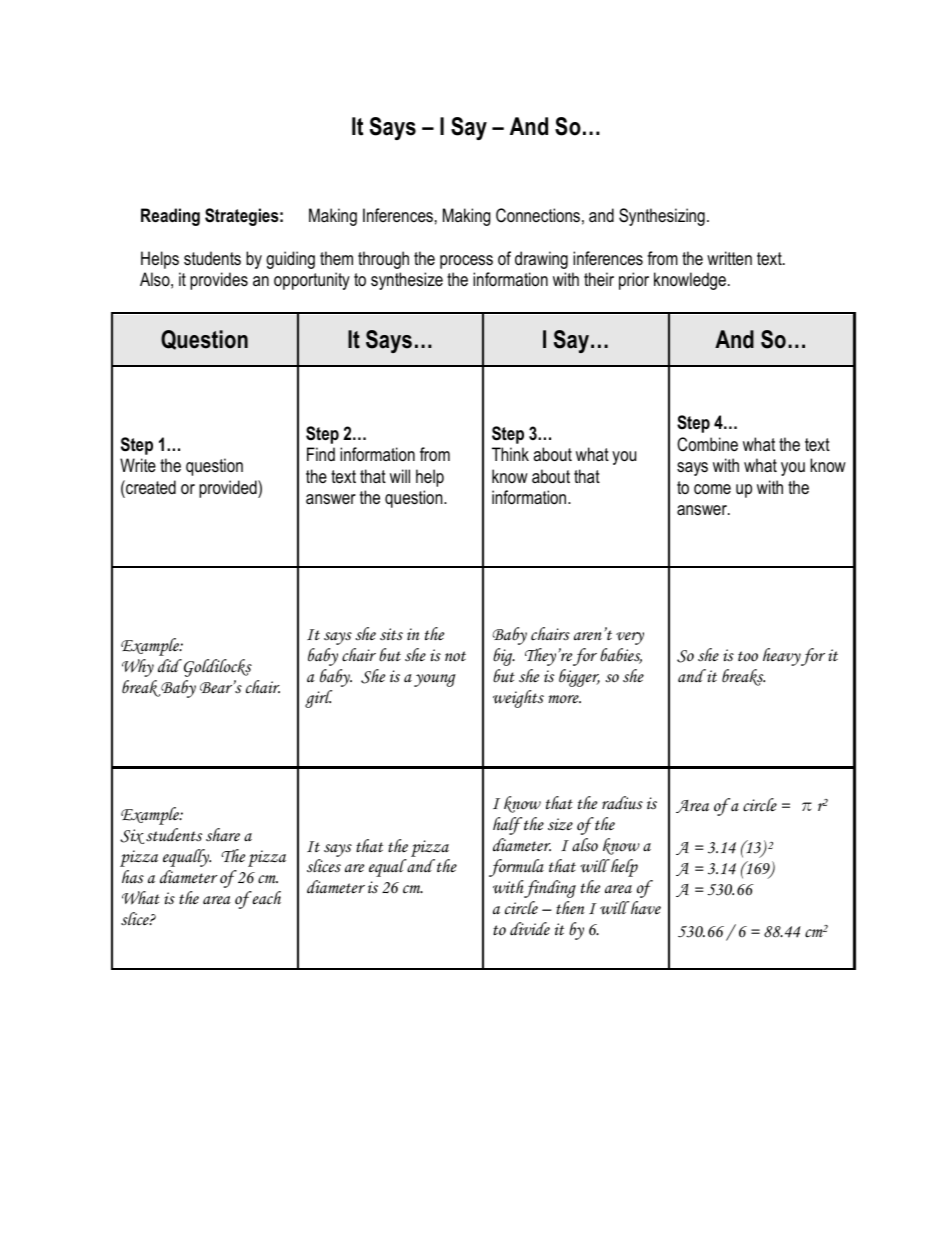 The image size is (952, 1233). What do you see at coordinates (391, 634) in the document?
I see `sits` at bounding box center [391, 634].
